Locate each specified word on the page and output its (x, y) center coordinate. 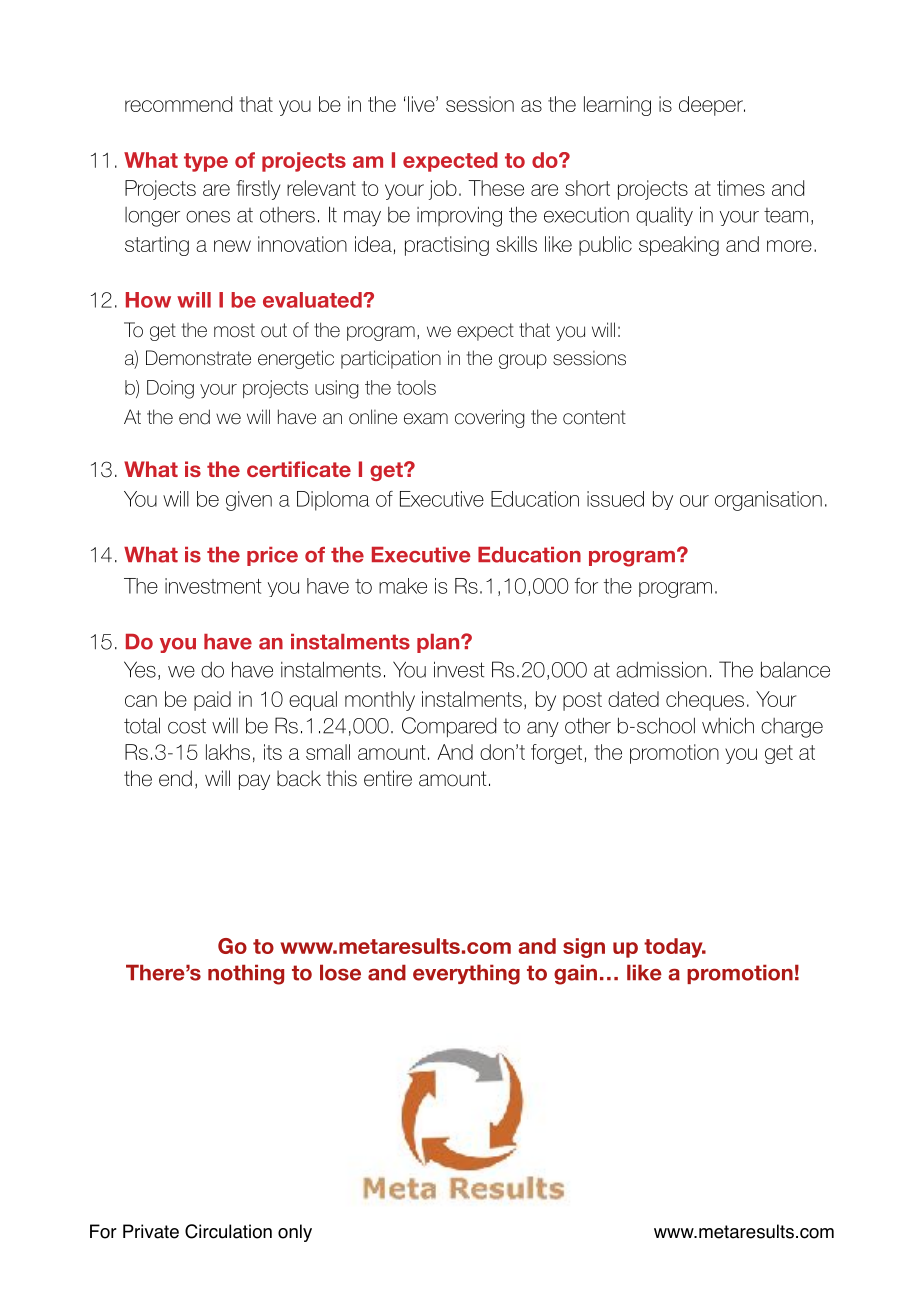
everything (466, 974)
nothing (246, 974)
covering (490, 418)
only (295, 1233)
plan (439, 643)
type (206, 162)
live (422, 104)
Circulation (228, 1231)
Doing (170, 389)
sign (584, 948)
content (594, 417)
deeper (712, 106)
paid (212, 701)
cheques (705, 701)
